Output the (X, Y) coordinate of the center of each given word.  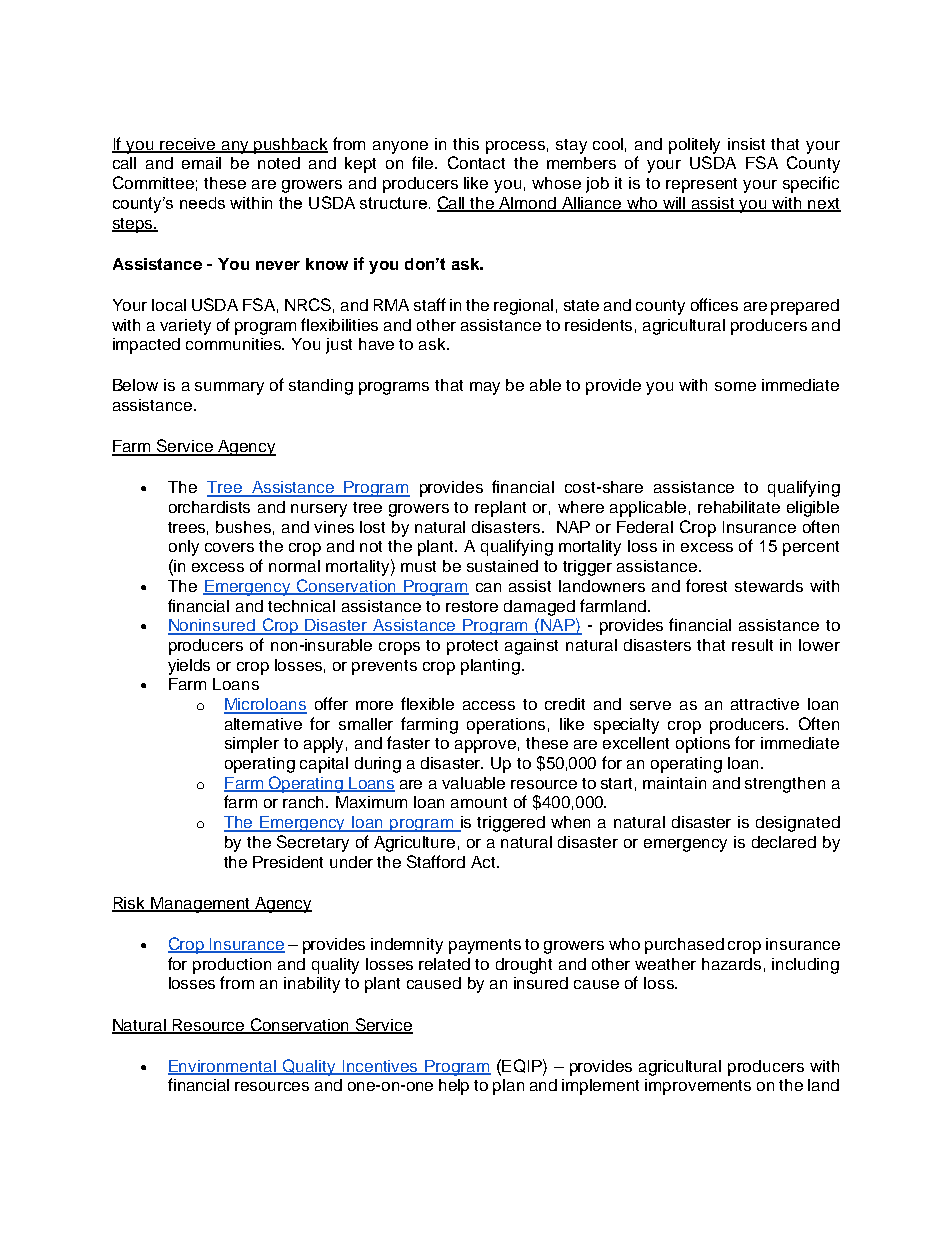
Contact (476, 162)
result (752, 645)
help (454, 1087)
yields (189, 667)
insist (746, 144)
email (201, 163)
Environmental (223, 1067)
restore (472, 606)
